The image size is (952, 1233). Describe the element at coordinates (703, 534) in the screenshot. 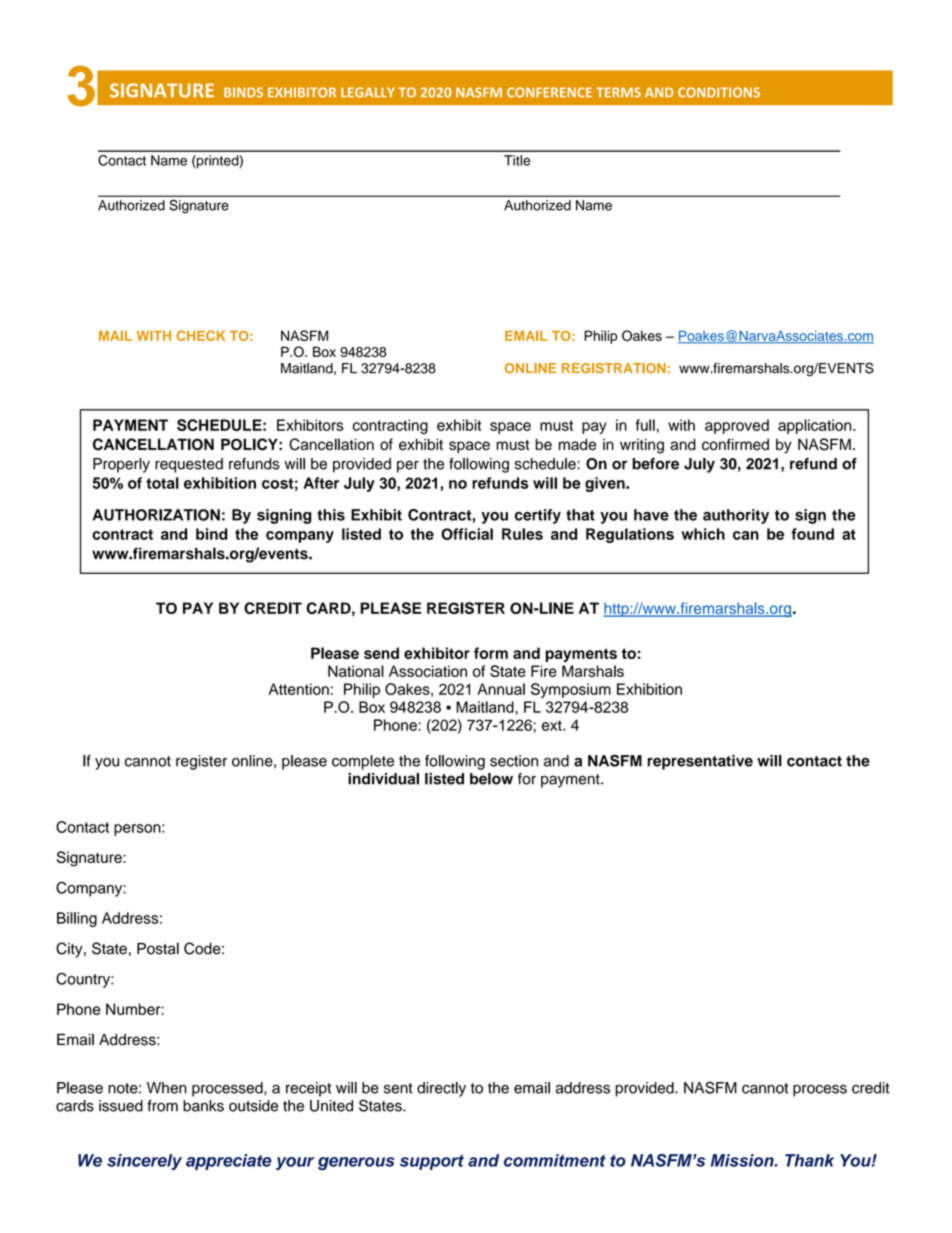

I see `which` at that location.
